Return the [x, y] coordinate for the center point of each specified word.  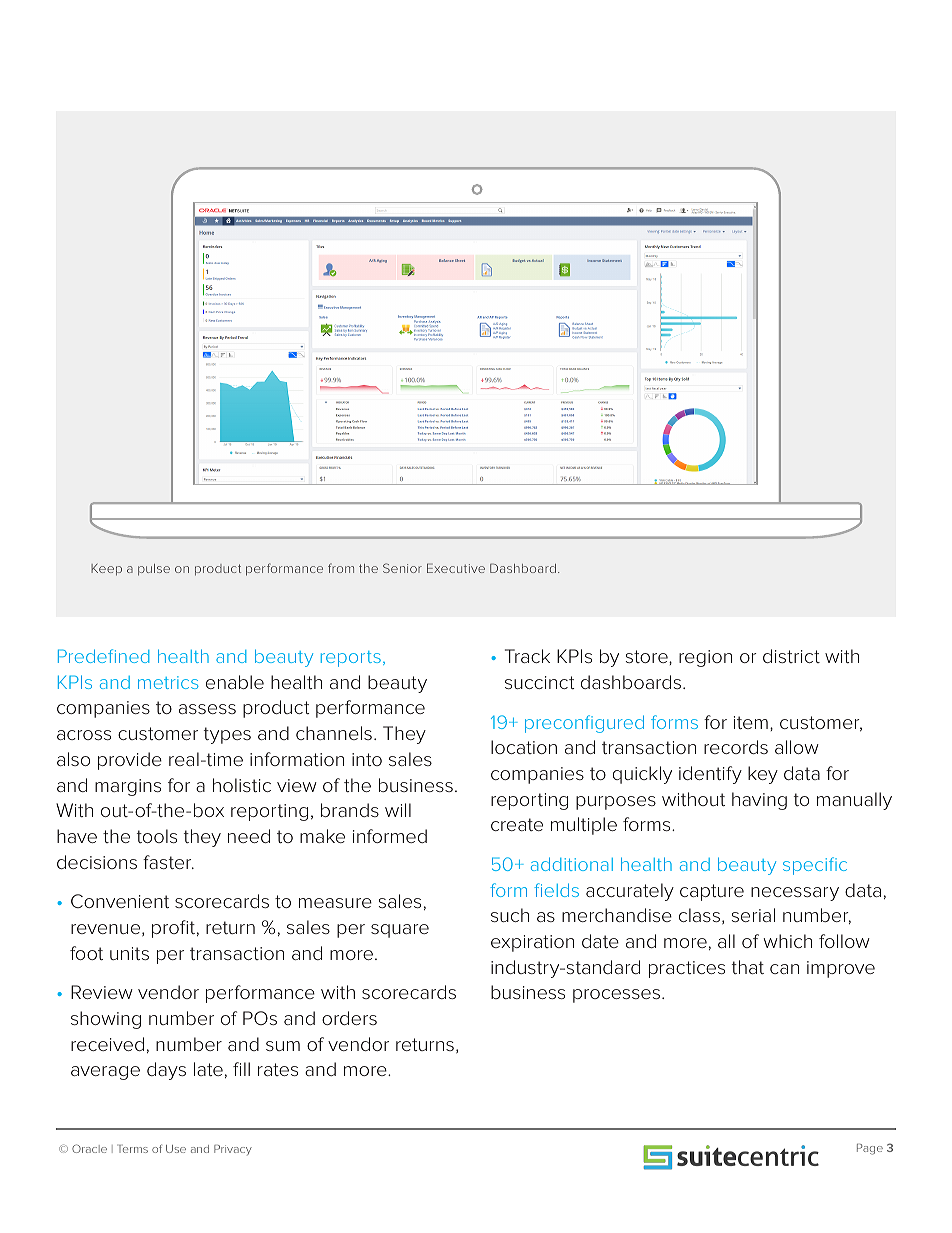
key [763, 775]
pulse [154, 570]
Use [176, 1149]
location [524, 747]
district [791, 656]
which [788, 941]
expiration [532, 943]
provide [130, 761]
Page [870, 1149]
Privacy [233, 1150]
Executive [456, 568]
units [129, 953]
